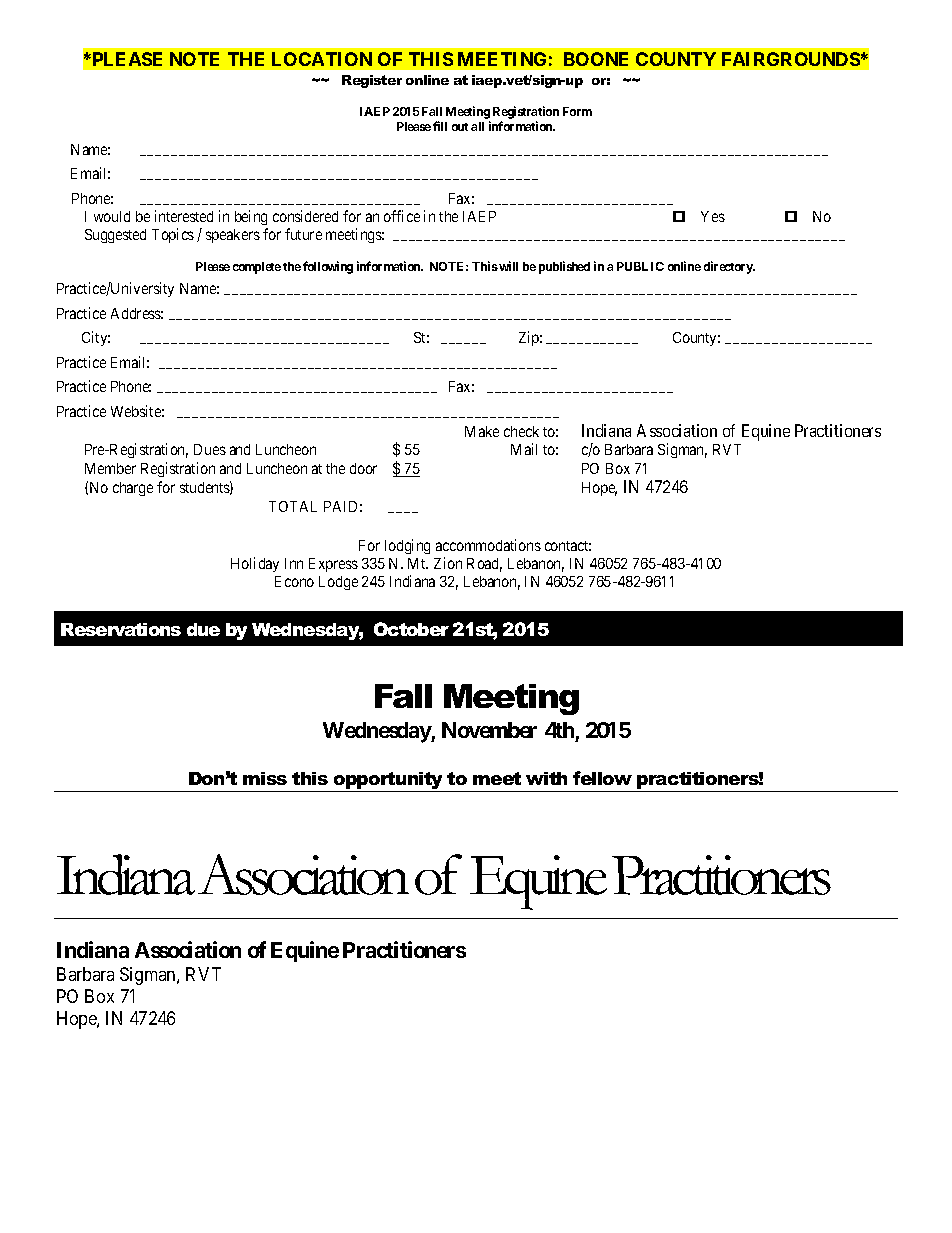 The height and width of the image is (1233, 952). I want to click on LOCATION, so click(322, 59).
